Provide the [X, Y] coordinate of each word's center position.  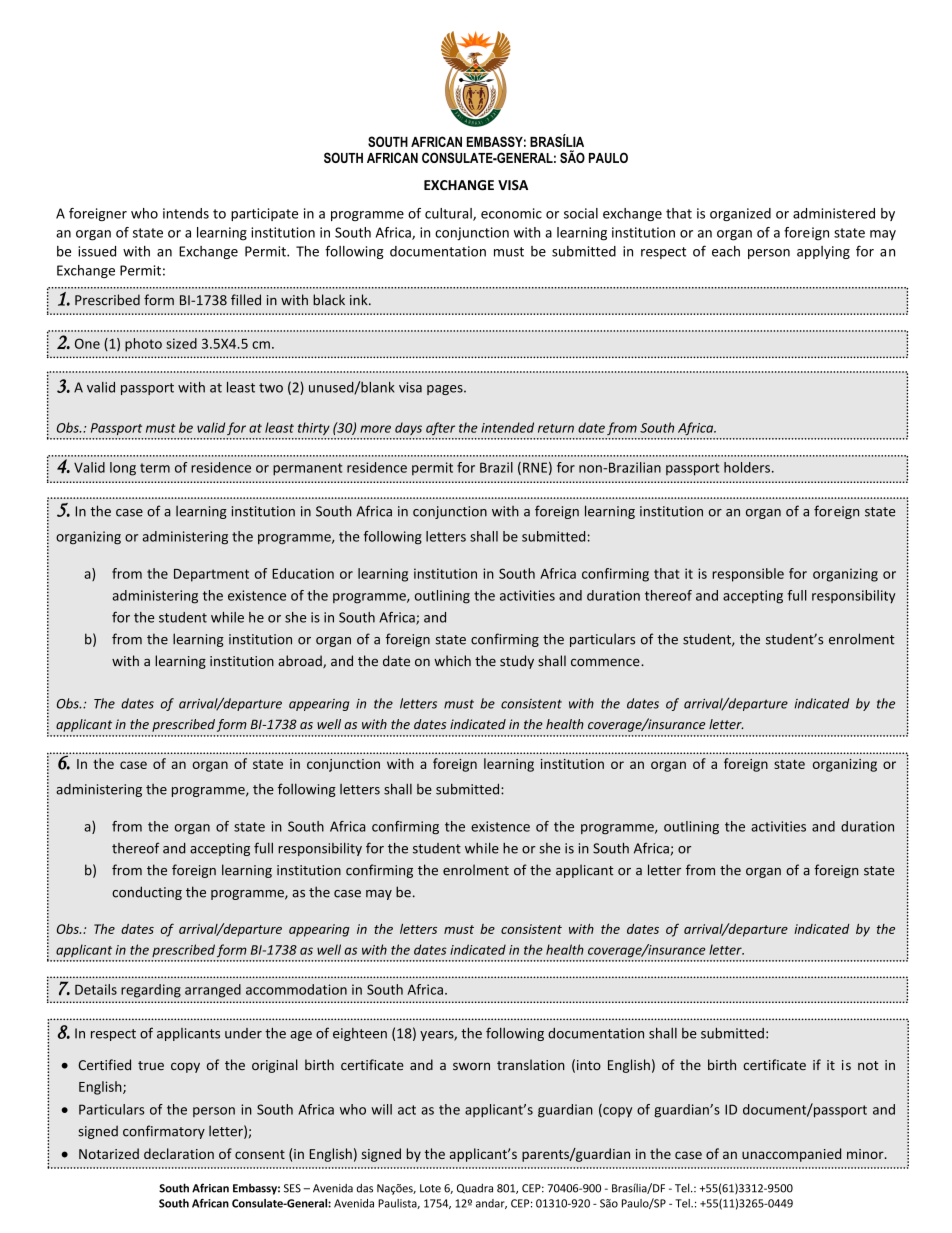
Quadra [475, 1188]
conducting [147, 893]
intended [507, 427]
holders [747, 467]
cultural [449, 214]
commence [606, 662]
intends [186, 213]
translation [531, 1064]
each [726, 251]
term [155, 468]
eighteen [360, 1034]
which [452, 660]
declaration [179, 1153]
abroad [301, 661]
